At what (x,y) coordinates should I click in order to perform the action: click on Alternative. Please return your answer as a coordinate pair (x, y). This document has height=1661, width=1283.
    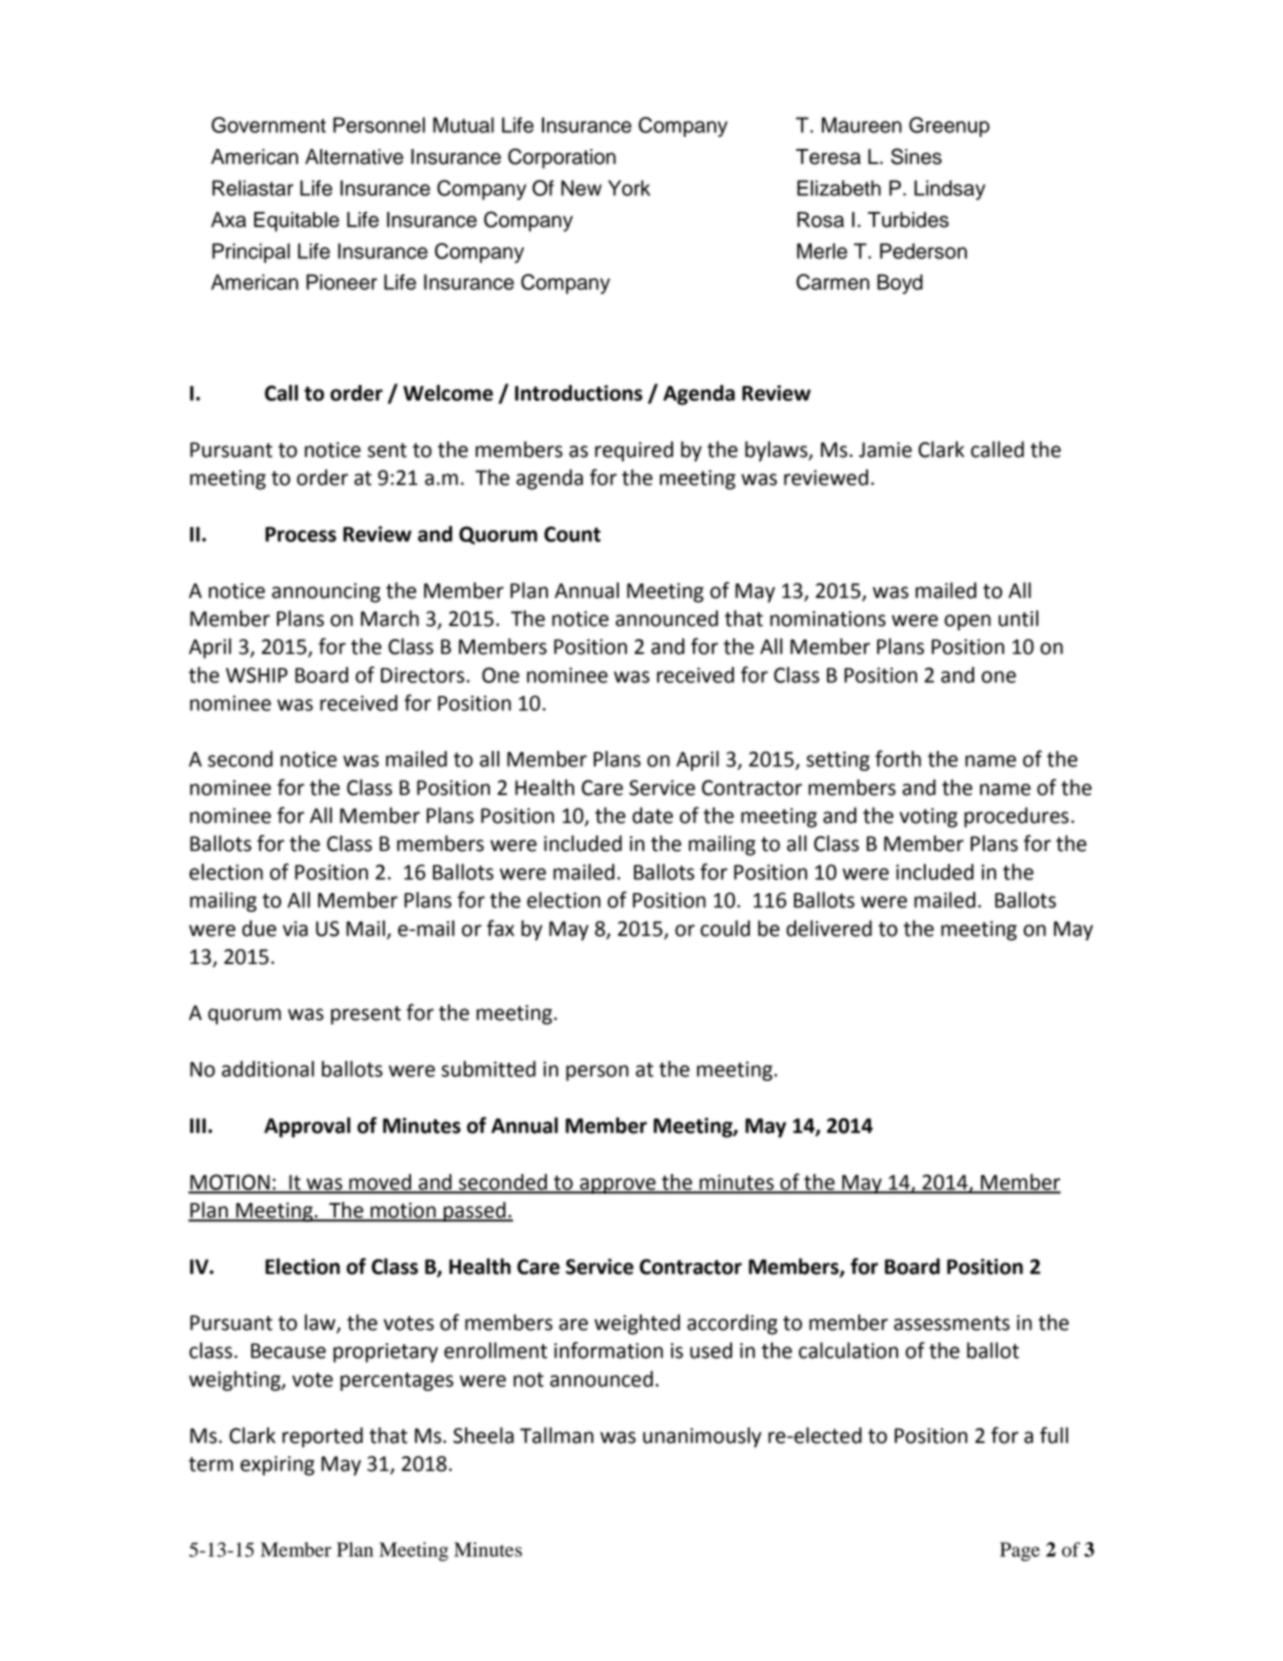
    Looking at the image, I should click on (354, 157).
